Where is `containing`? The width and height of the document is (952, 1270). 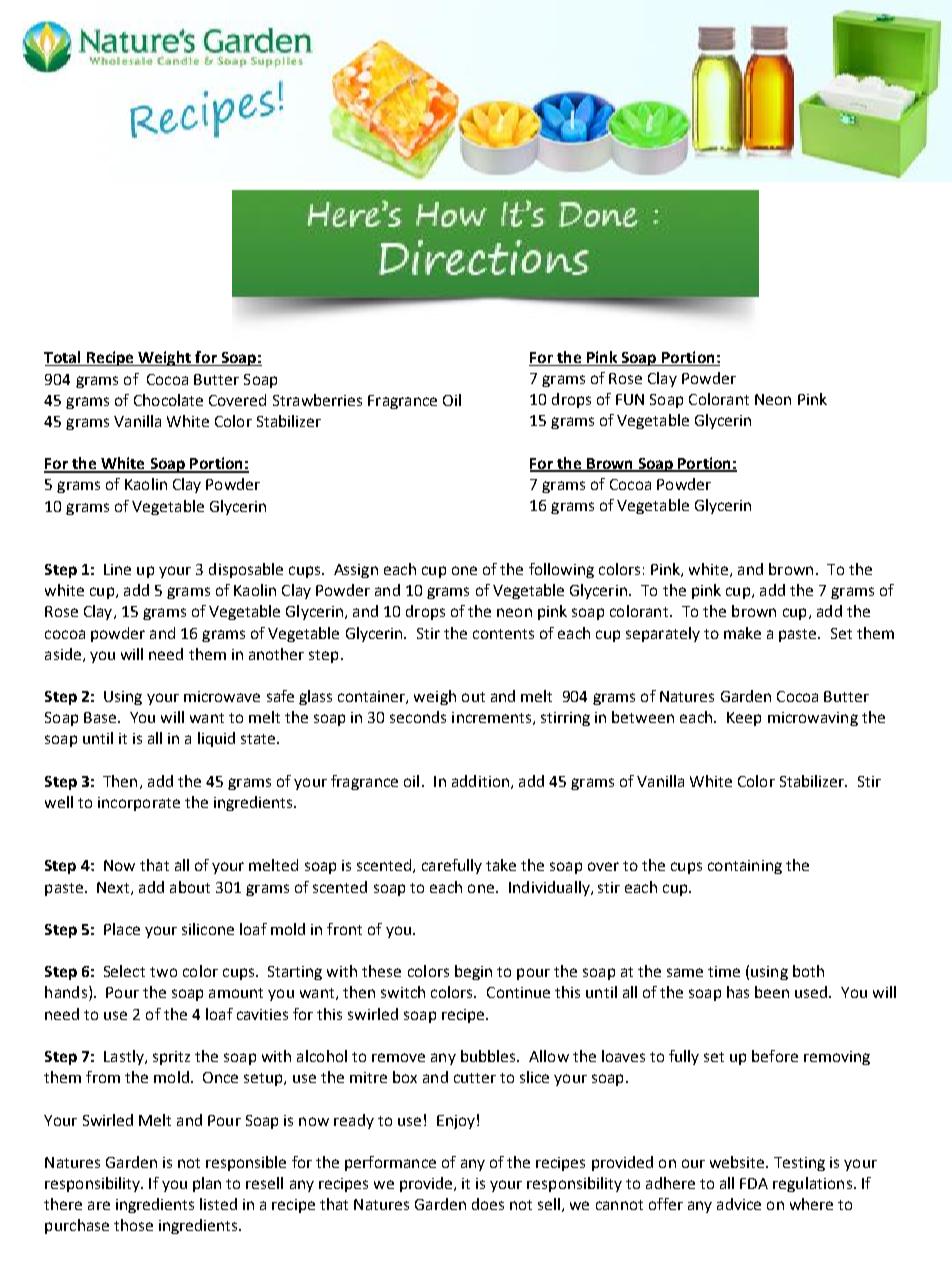 containing is located at coordinates (745, 867).
